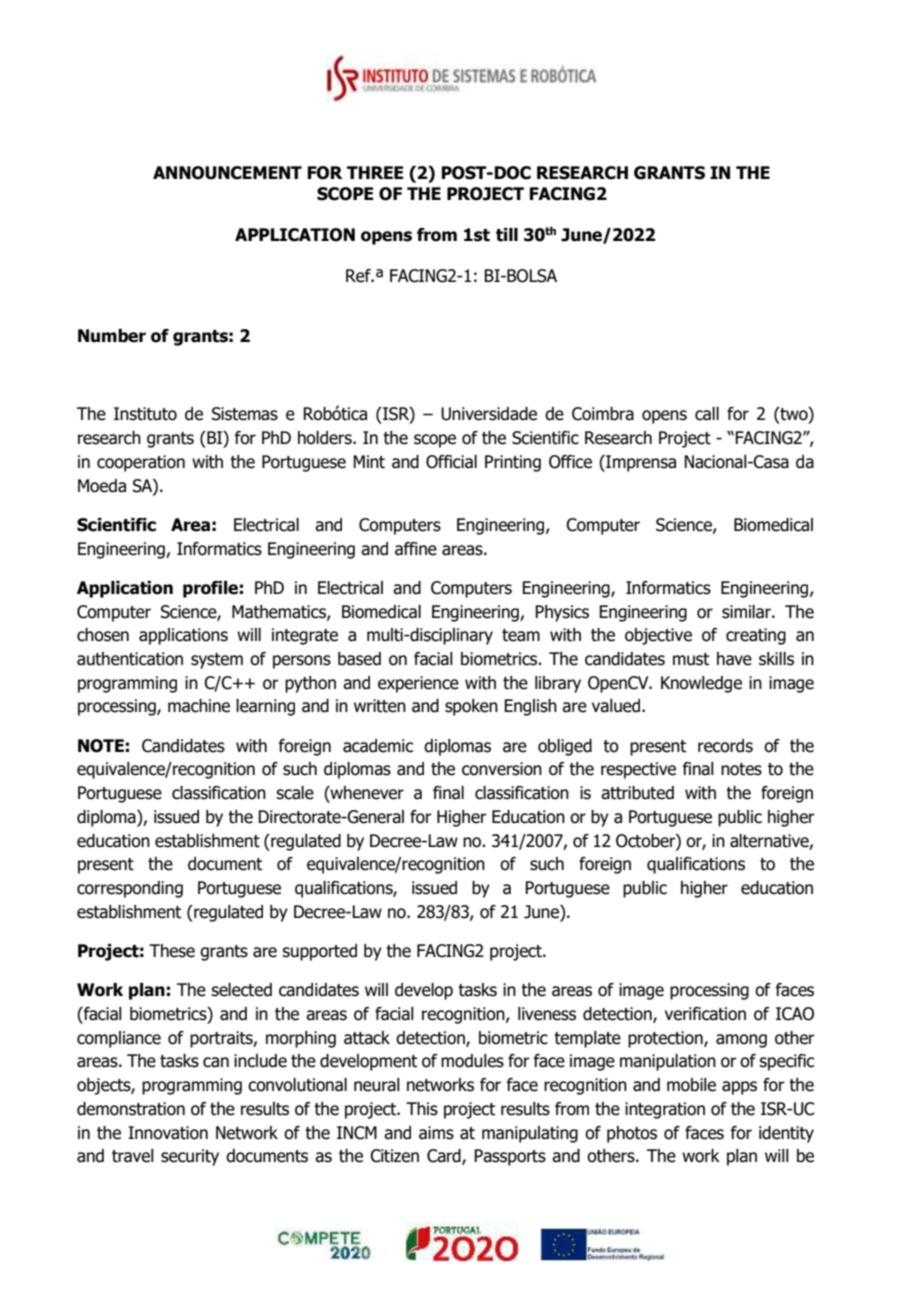 The width and height of the image is (924, 1308). I want to click on Innovation, so click(168, 1133).
